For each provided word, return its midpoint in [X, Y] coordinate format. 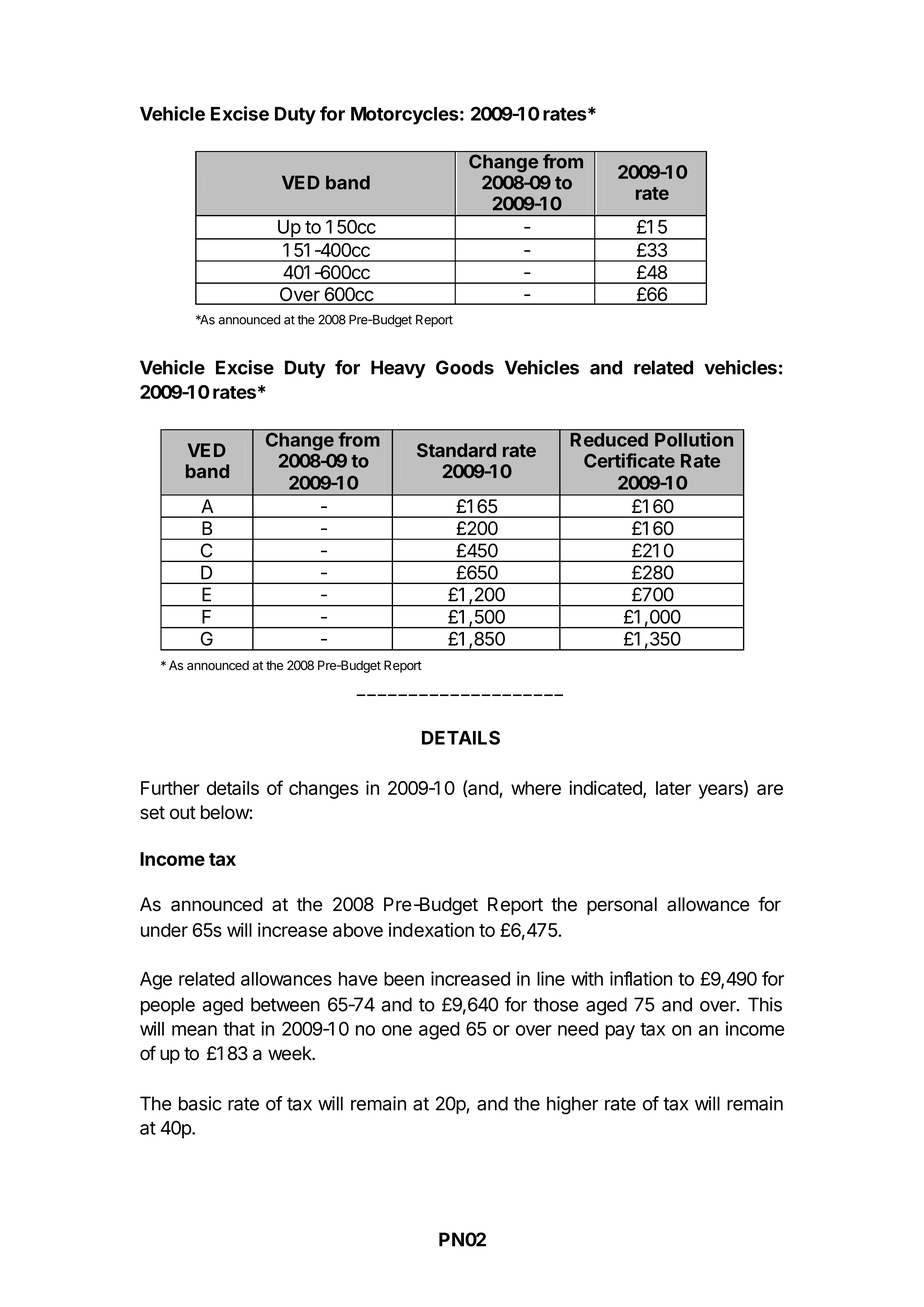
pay [620, 1032]
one [397, 1030]
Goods [465, 367]
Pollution [694, 439]
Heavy [398, 369]
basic [200, 1103]
